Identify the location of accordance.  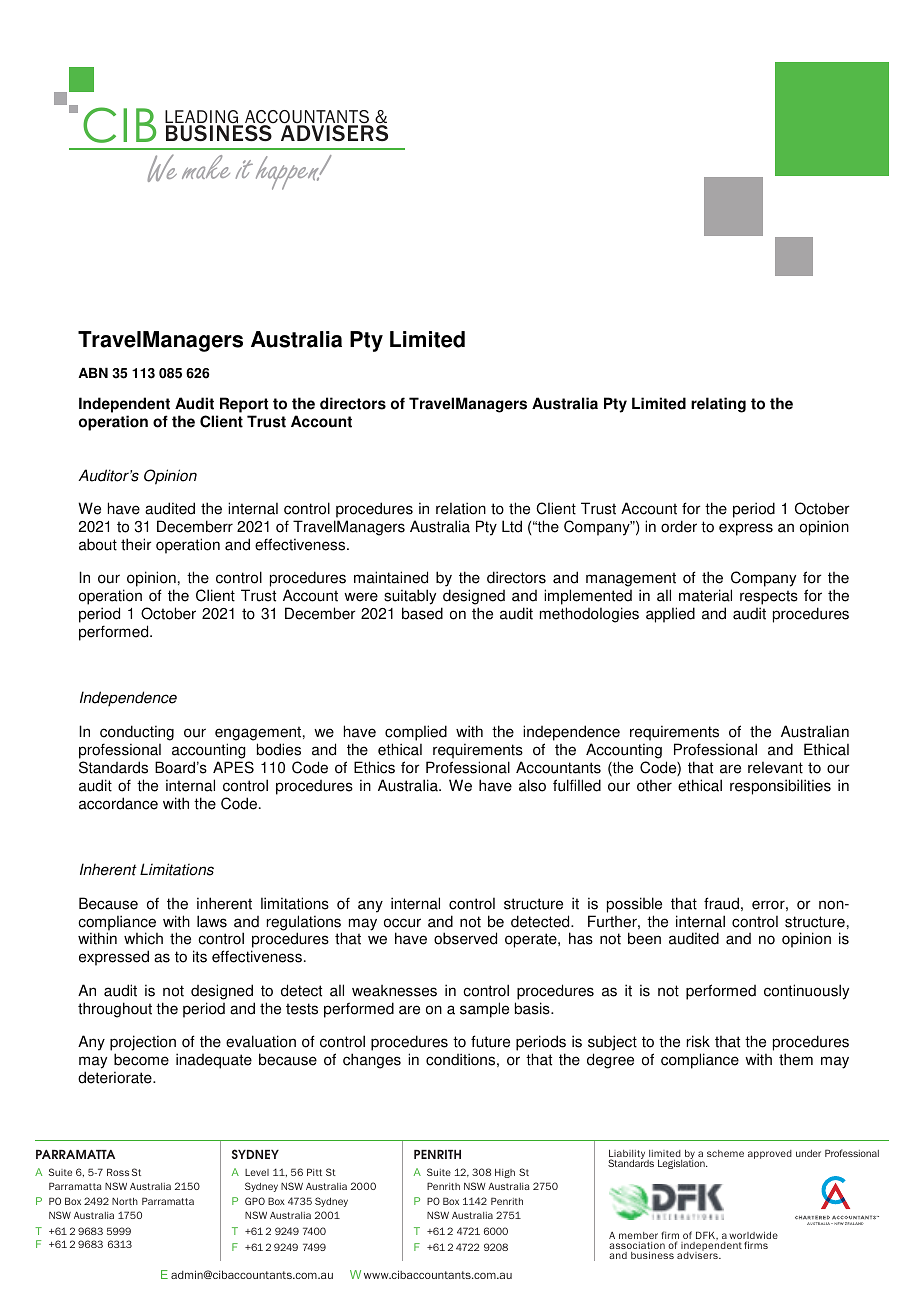
(118, 803).
